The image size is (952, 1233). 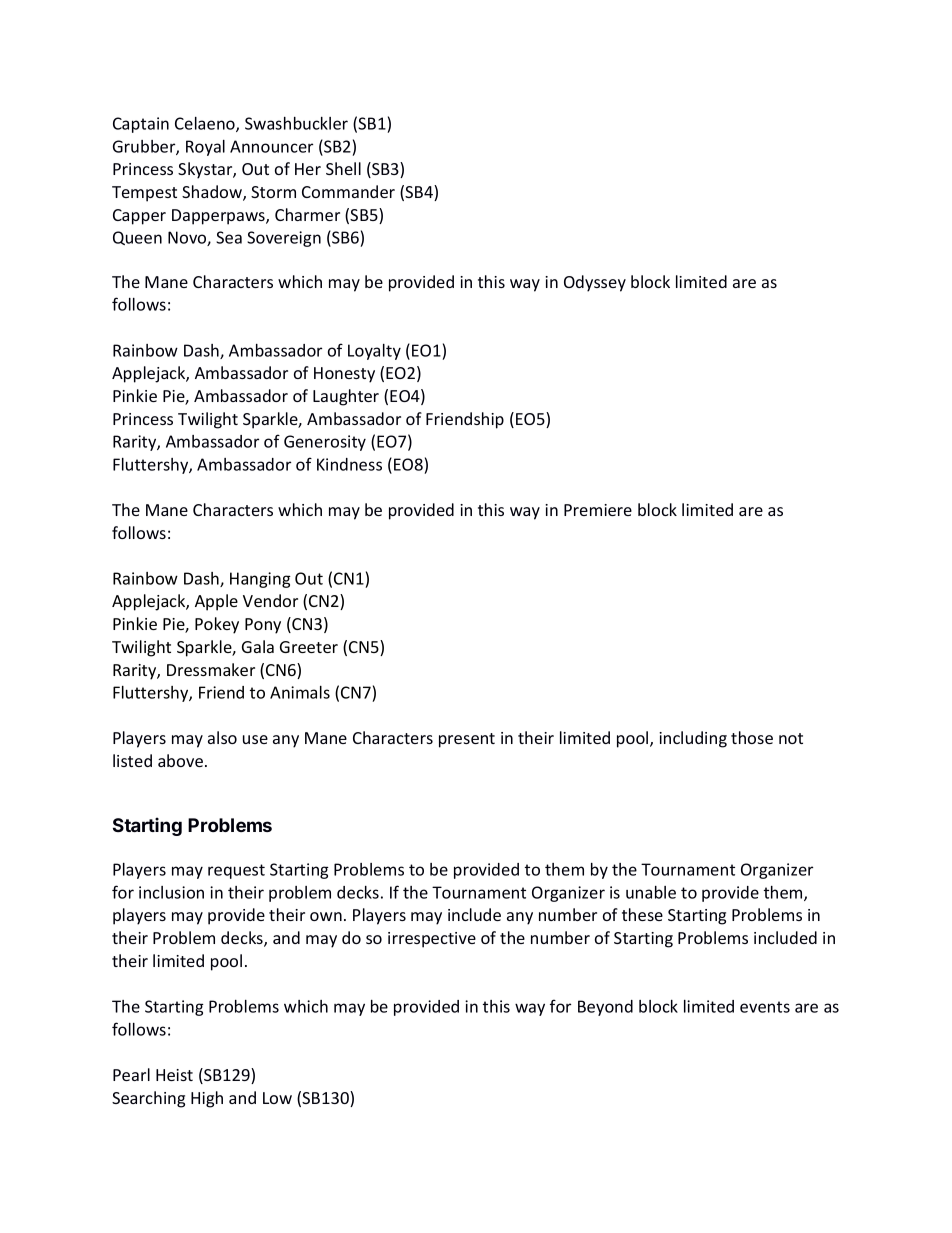 What do you see at coordinates (693, 739) in the image?
I see `including` at bounding box center [693, 739].
